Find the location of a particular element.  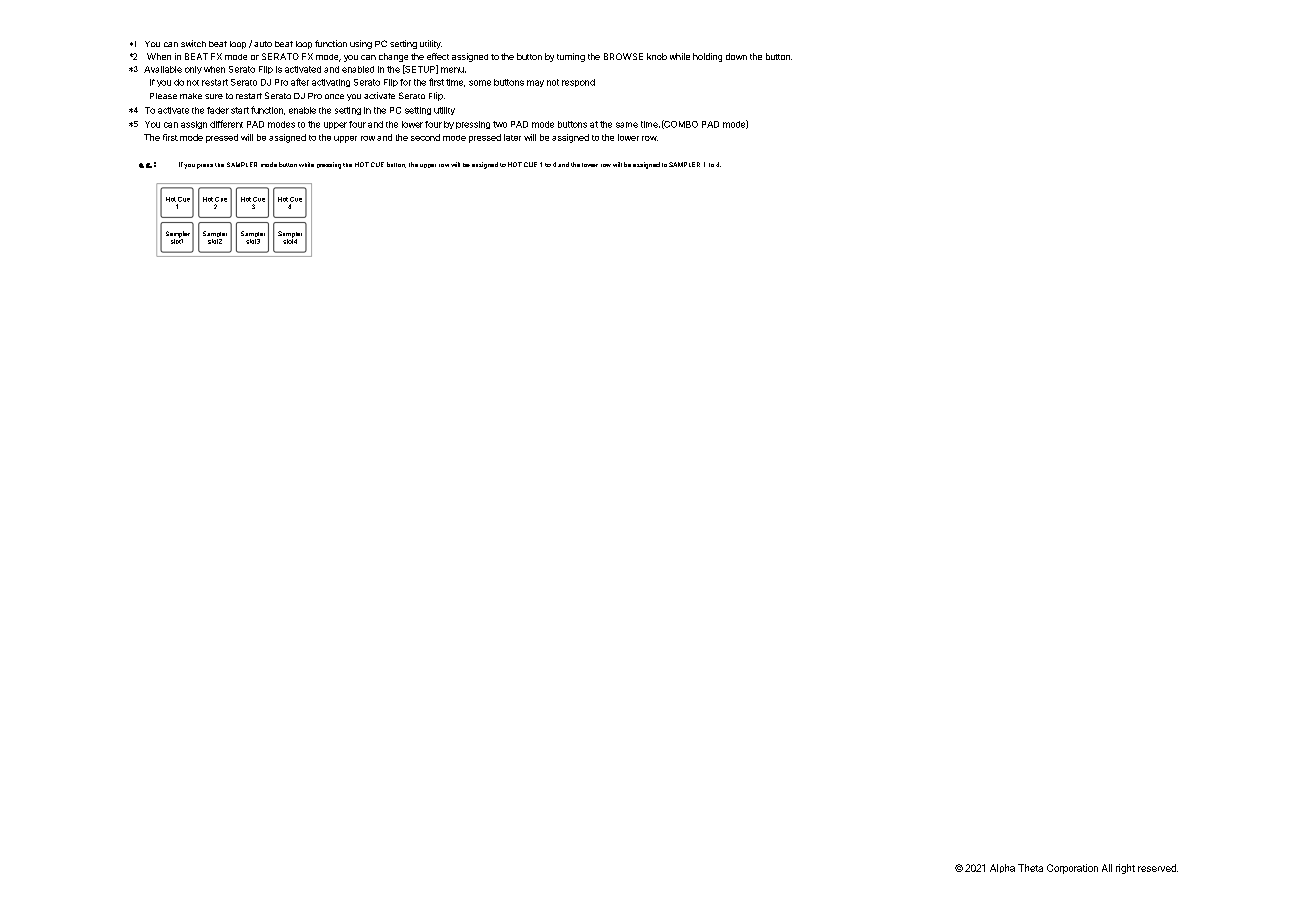

All is located at coordinates (1107, 868).
